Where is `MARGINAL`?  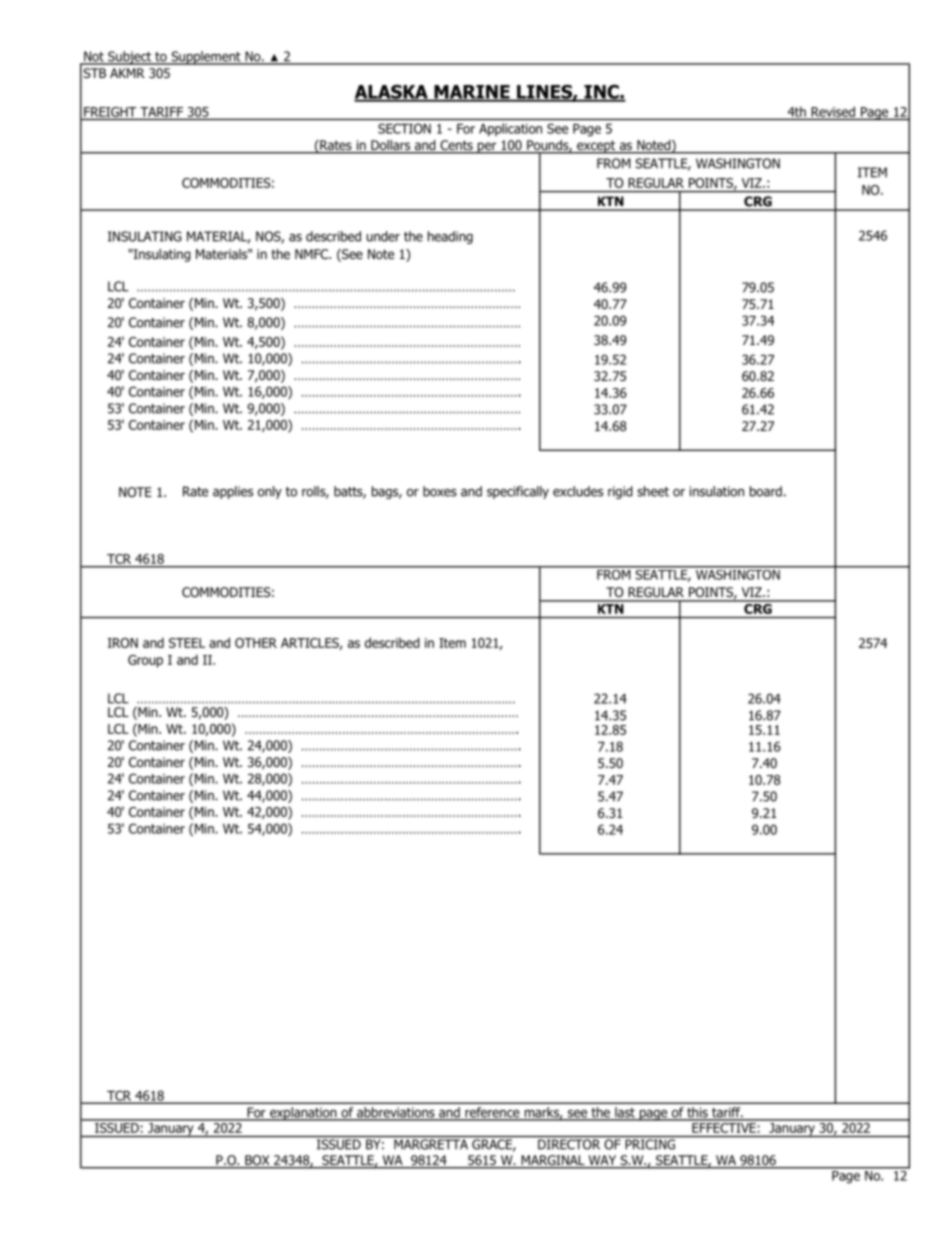 MARGINAL is located at coordinates (553, 1161).
